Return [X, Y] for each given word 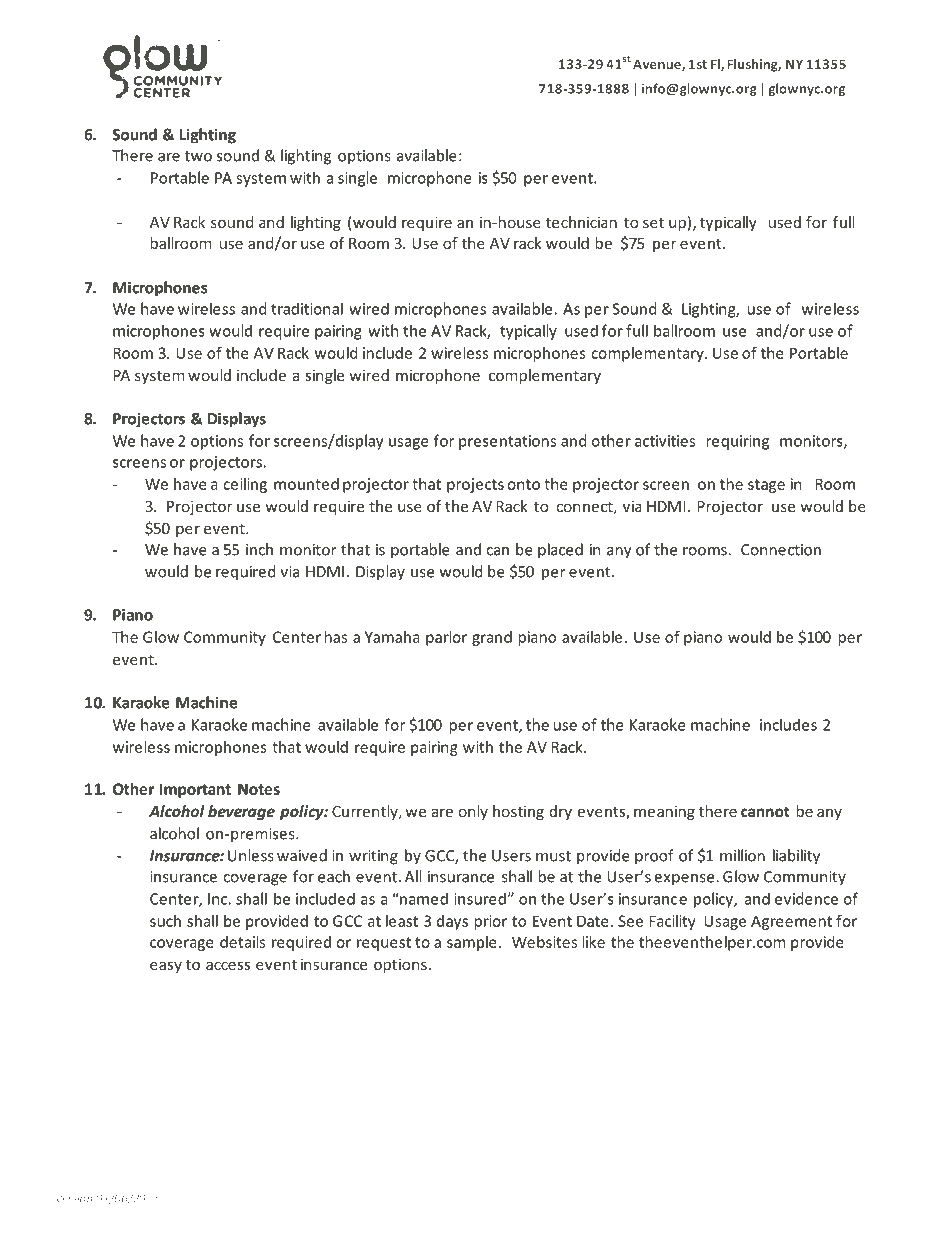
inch [259, 549]
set [653, 223]
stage [766, 486]
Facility [672, 922]
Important [195, 790]
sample [472, 943]
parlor [446, 638]
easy [166, 967]
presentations [507, 442]
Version [74, 1198]
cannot [765, 811]
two [198, 156]
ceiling [245, 485]
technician [581, 222]
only [473, 812]
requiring [738, 442]
